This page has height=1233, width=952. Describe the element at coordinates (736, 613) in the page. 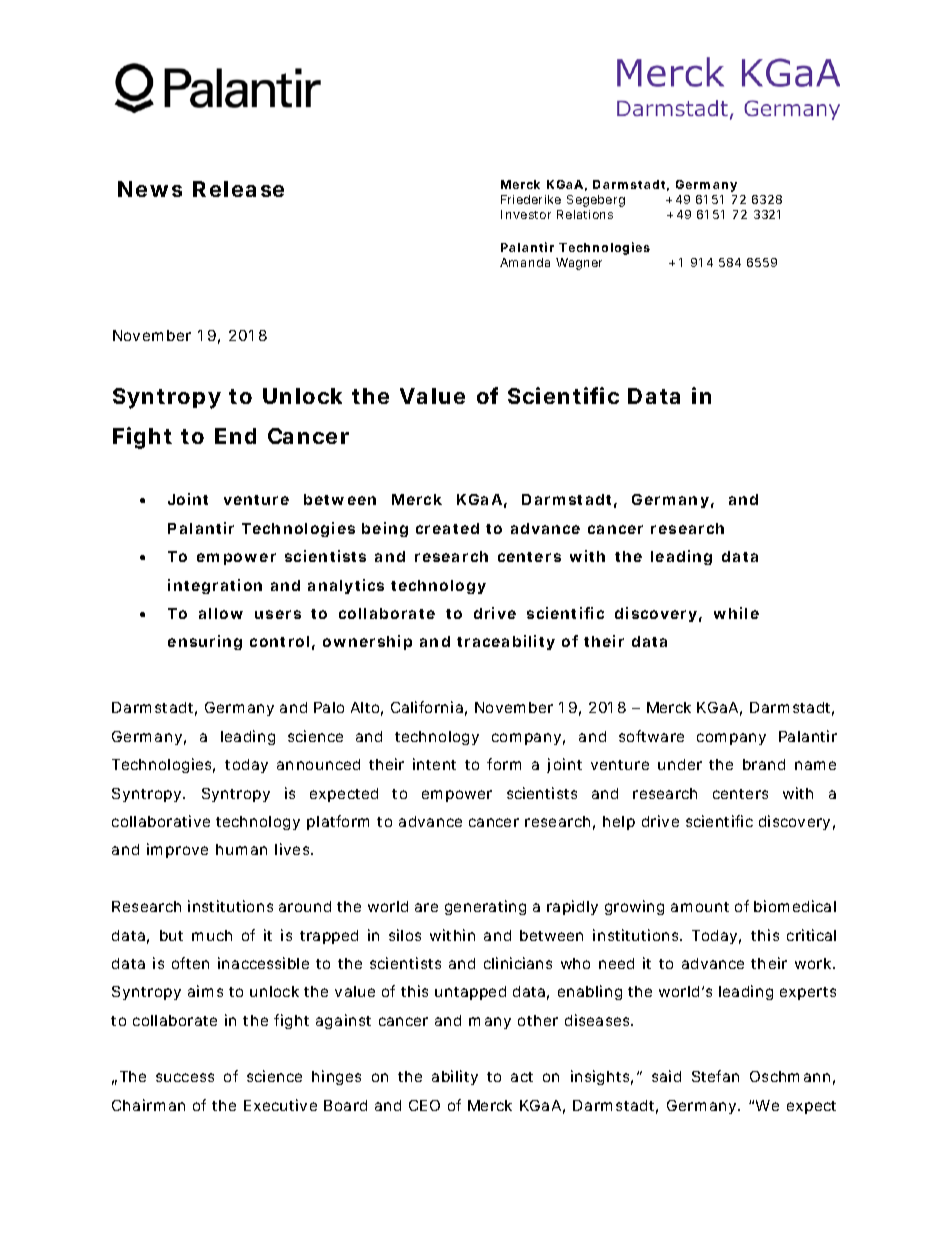

I see `while` at that location.
